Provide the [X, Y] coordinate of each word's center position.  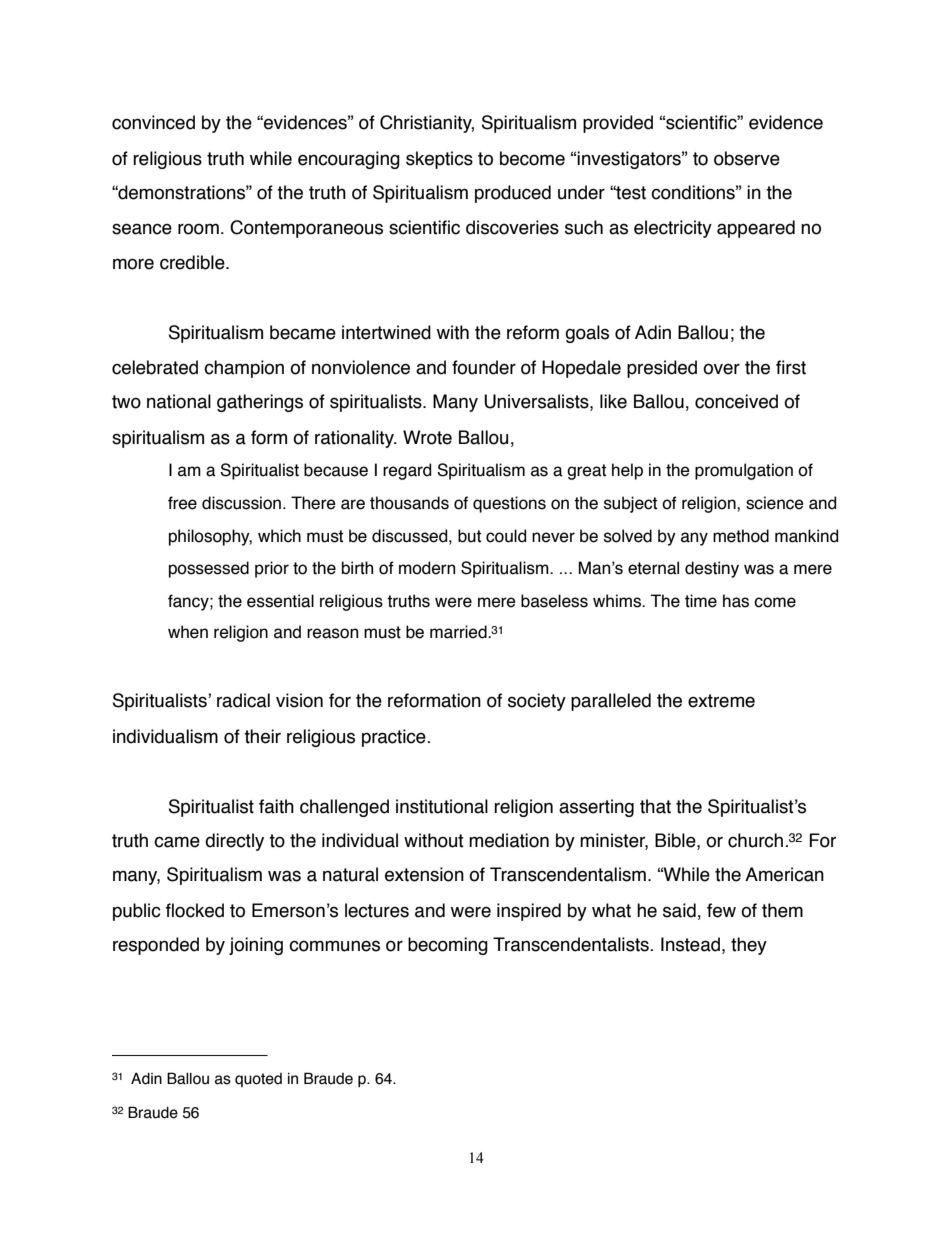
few [721, 910]
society [537, 702]
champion [244, 369]
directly [234, 842]
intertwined [386, 332]
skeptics [439, 160]
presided [662, 369]
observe [747, 158]
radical [243, 700]
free [182, 503]
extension [424, 874]
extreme [721, 701]
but [469, 536]
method [741, 536]
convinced [153, 122]
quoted [258, 1080]
